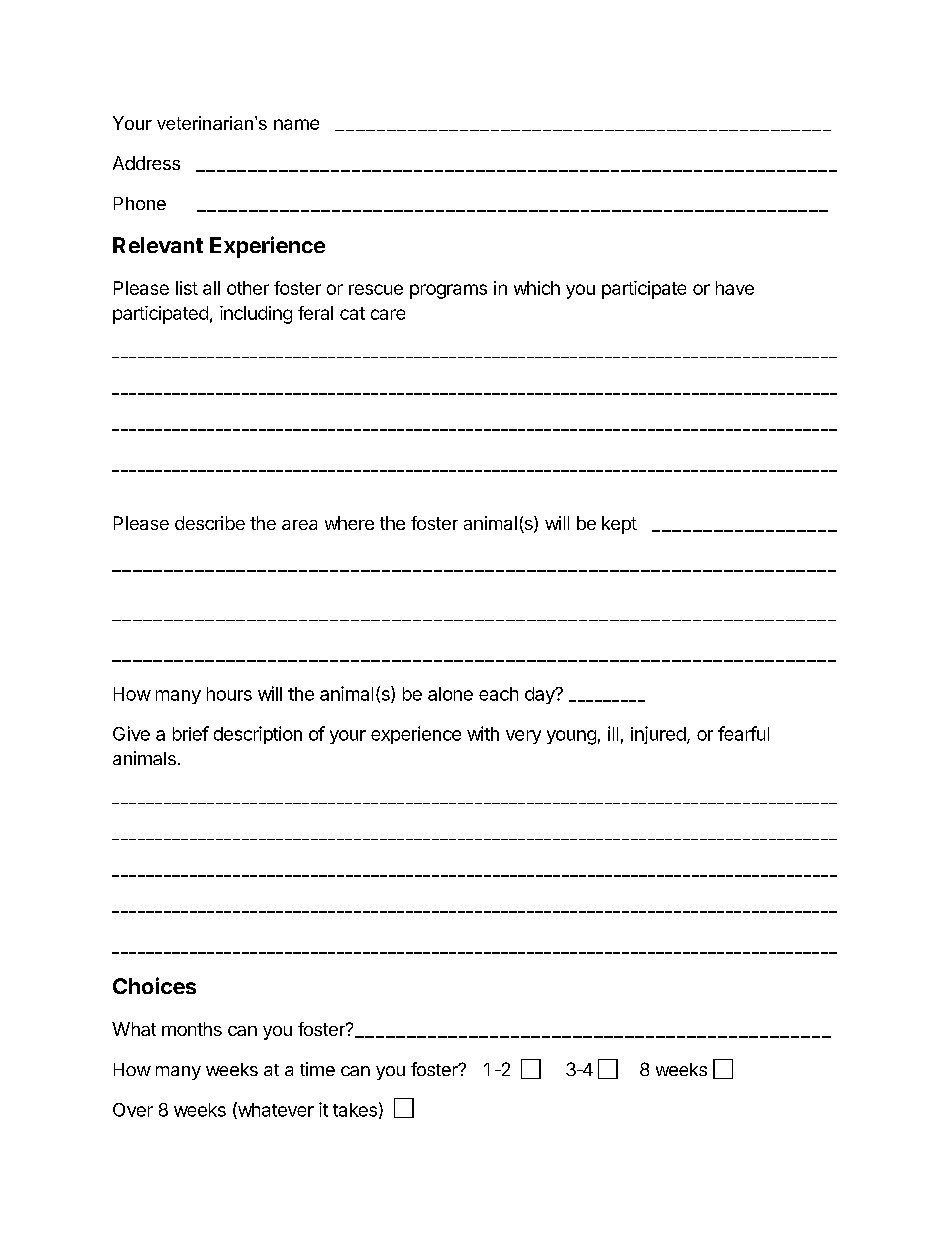 This image has width=952, height=1233. I want to click on with, so click(483, 733).
